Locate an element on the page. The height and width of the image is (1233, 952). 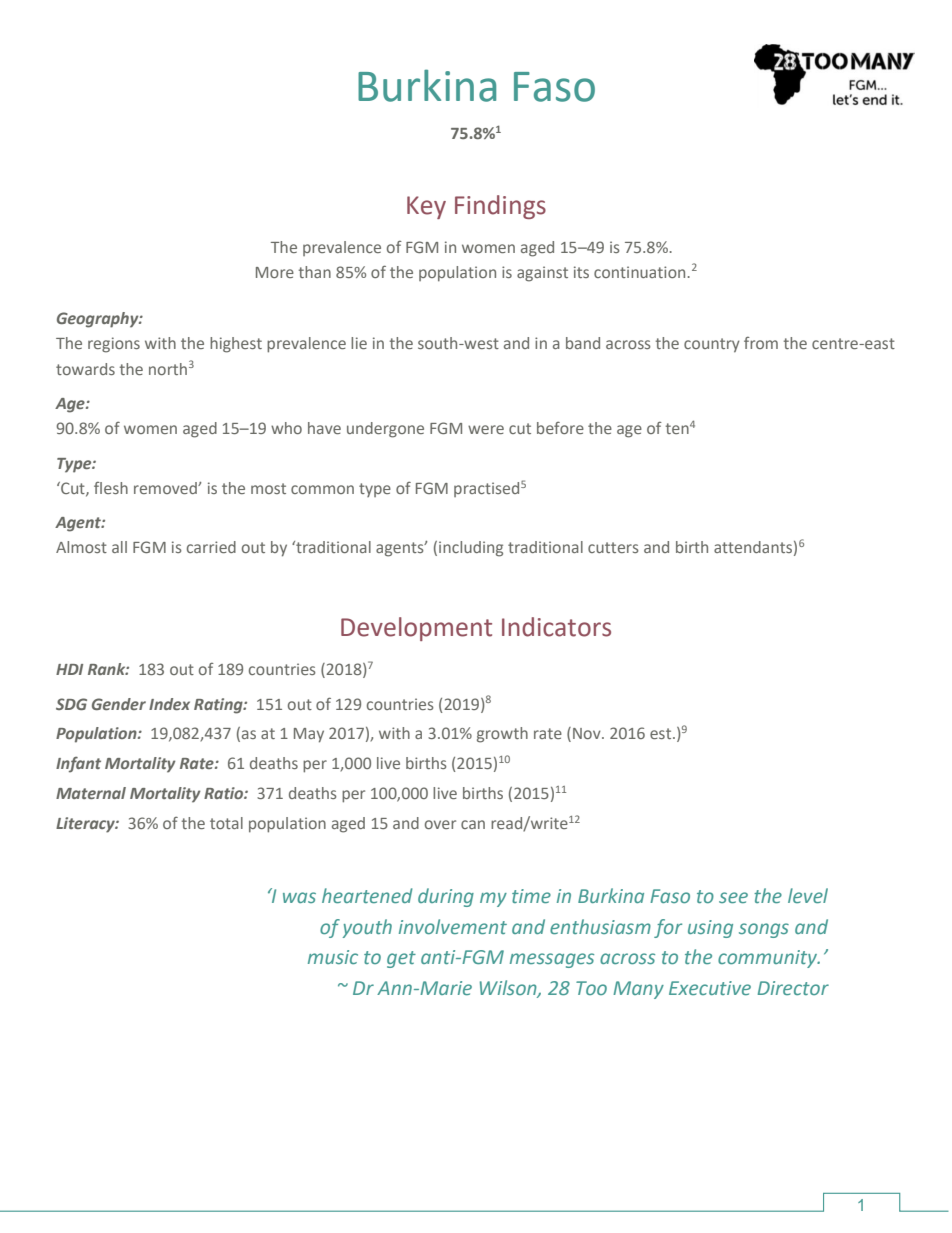
Executive is located at coordinates (710, 988).
